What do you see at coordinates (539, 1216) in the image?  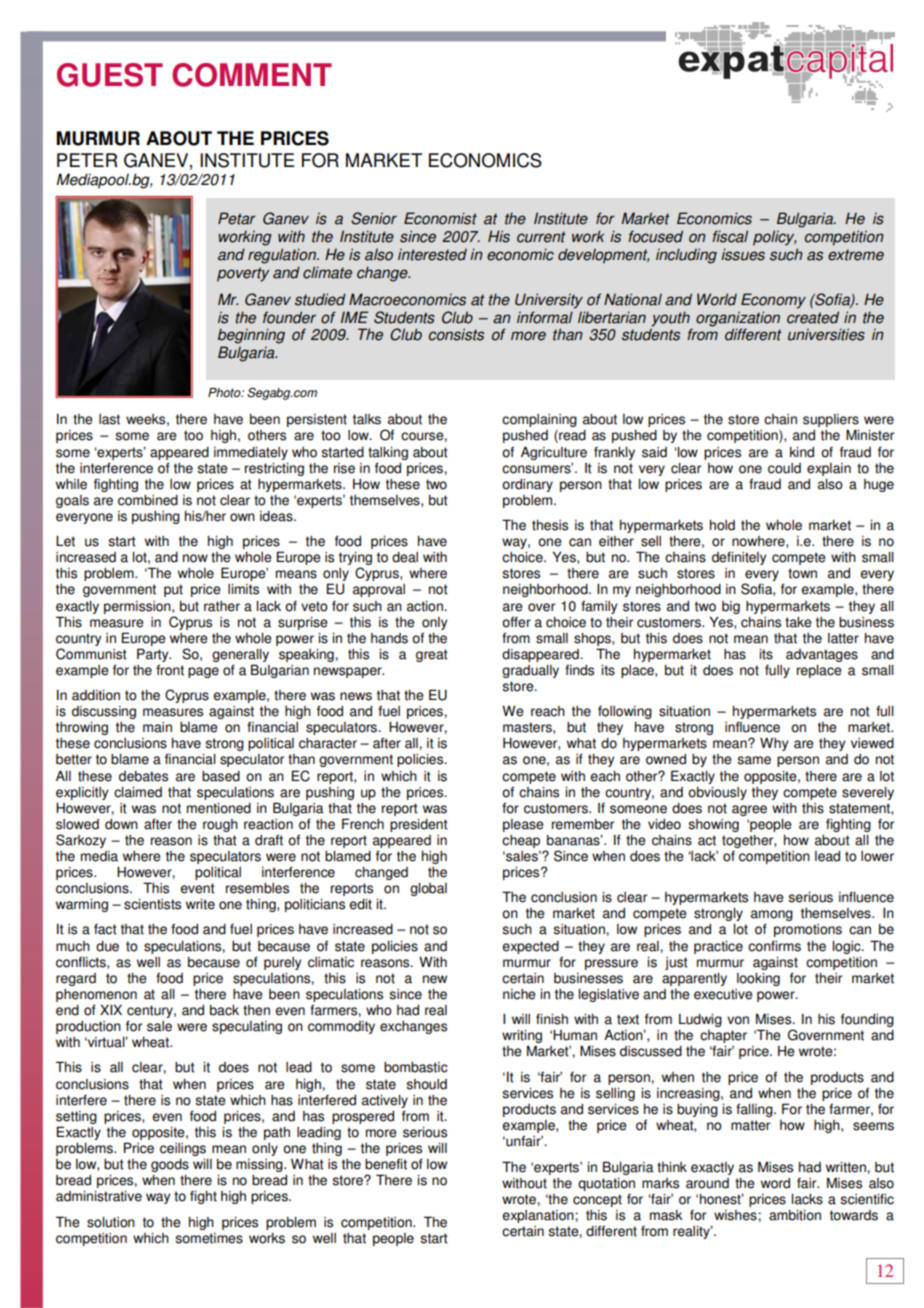 I see `explanation` at bounding box center [539, 1216].
